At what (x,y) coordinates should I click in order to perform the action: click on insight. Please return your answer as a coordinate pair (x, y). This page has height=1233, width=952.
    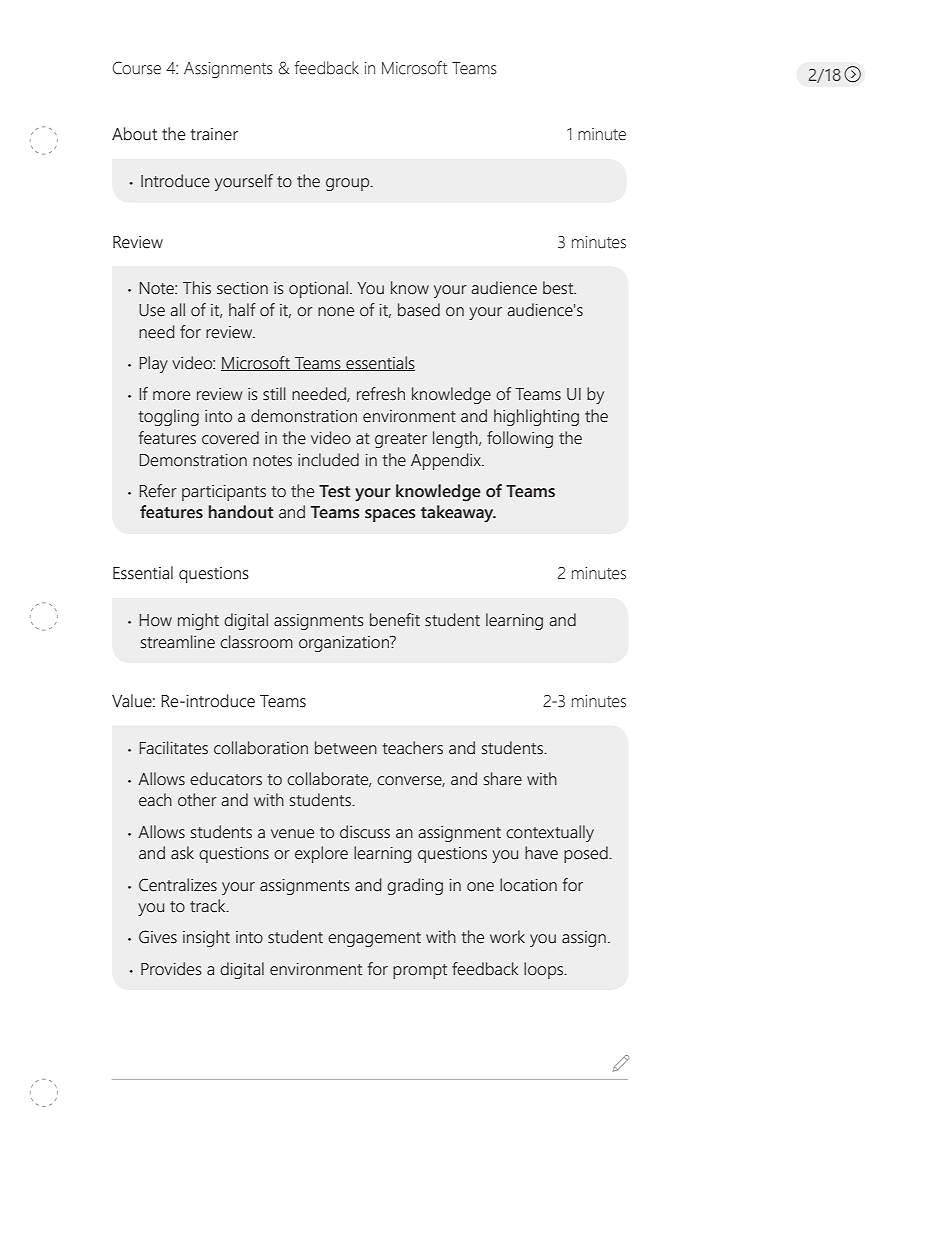
    Looking at the image, I should click on (206, 938).
